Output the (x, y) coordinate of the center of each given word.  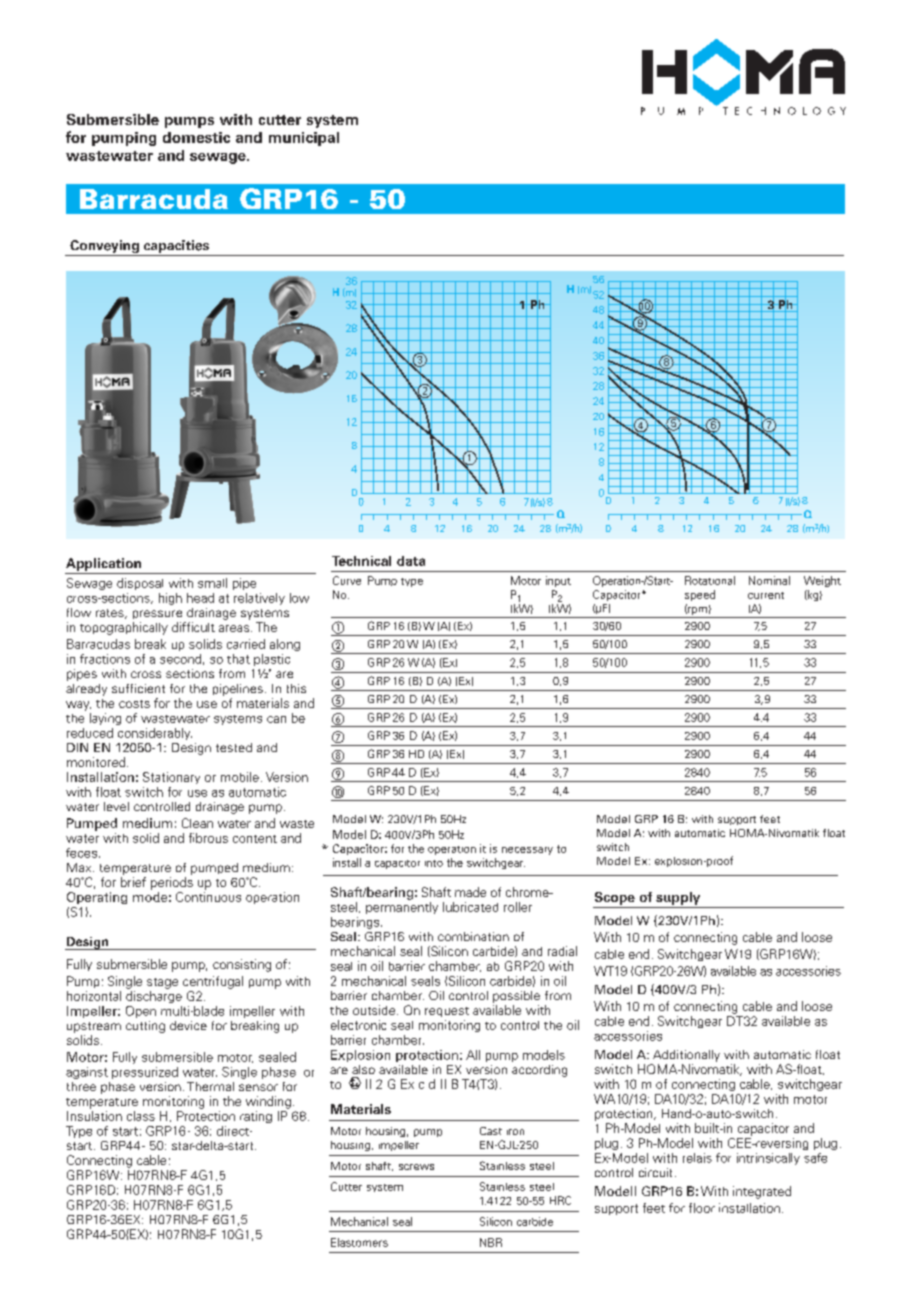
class (141, 1116)
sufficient (138, 688)
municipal (304, 139)
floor (702, 1208)
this (296, 688)
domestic (196, 137)
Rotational (710, 580)
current (766, 595)
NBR (491, 1242)
